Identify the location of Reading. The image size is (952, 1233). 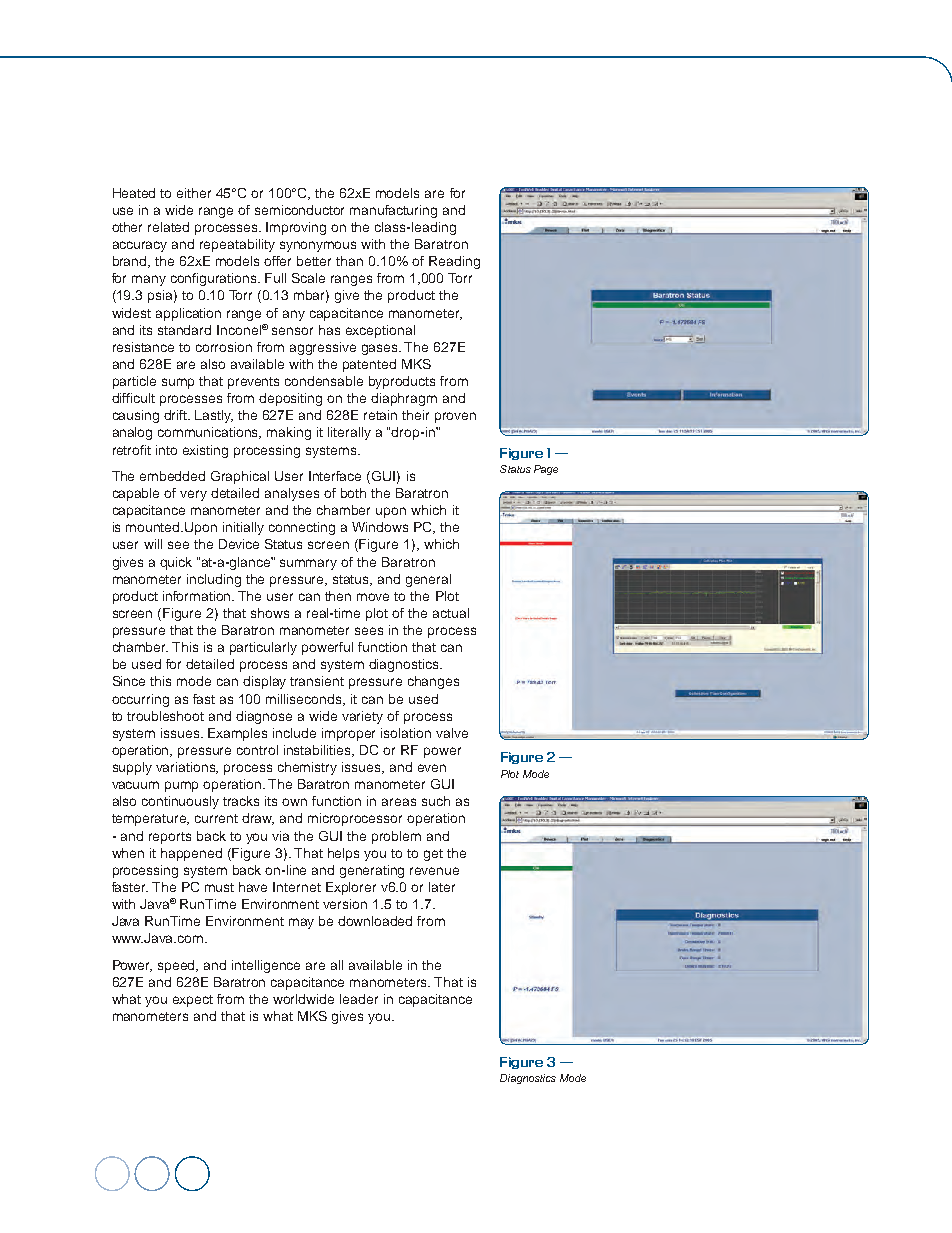
(454, 262).
